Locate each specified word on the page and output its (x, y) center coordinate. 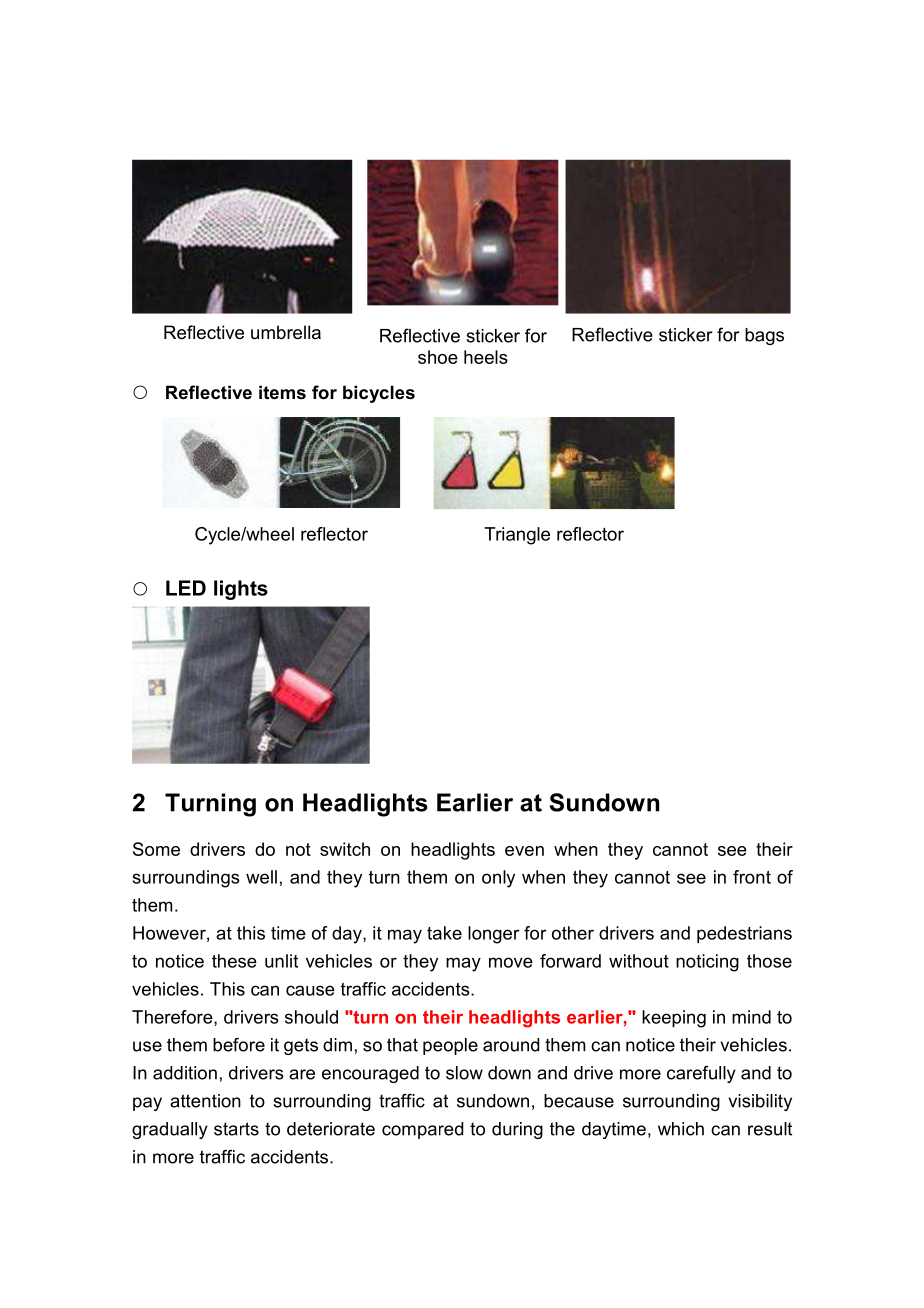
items (282, 392)
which (681, 1129)
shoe (438, 357)
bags (764, 336)
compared (422, 1130)
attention (205, 1101)
